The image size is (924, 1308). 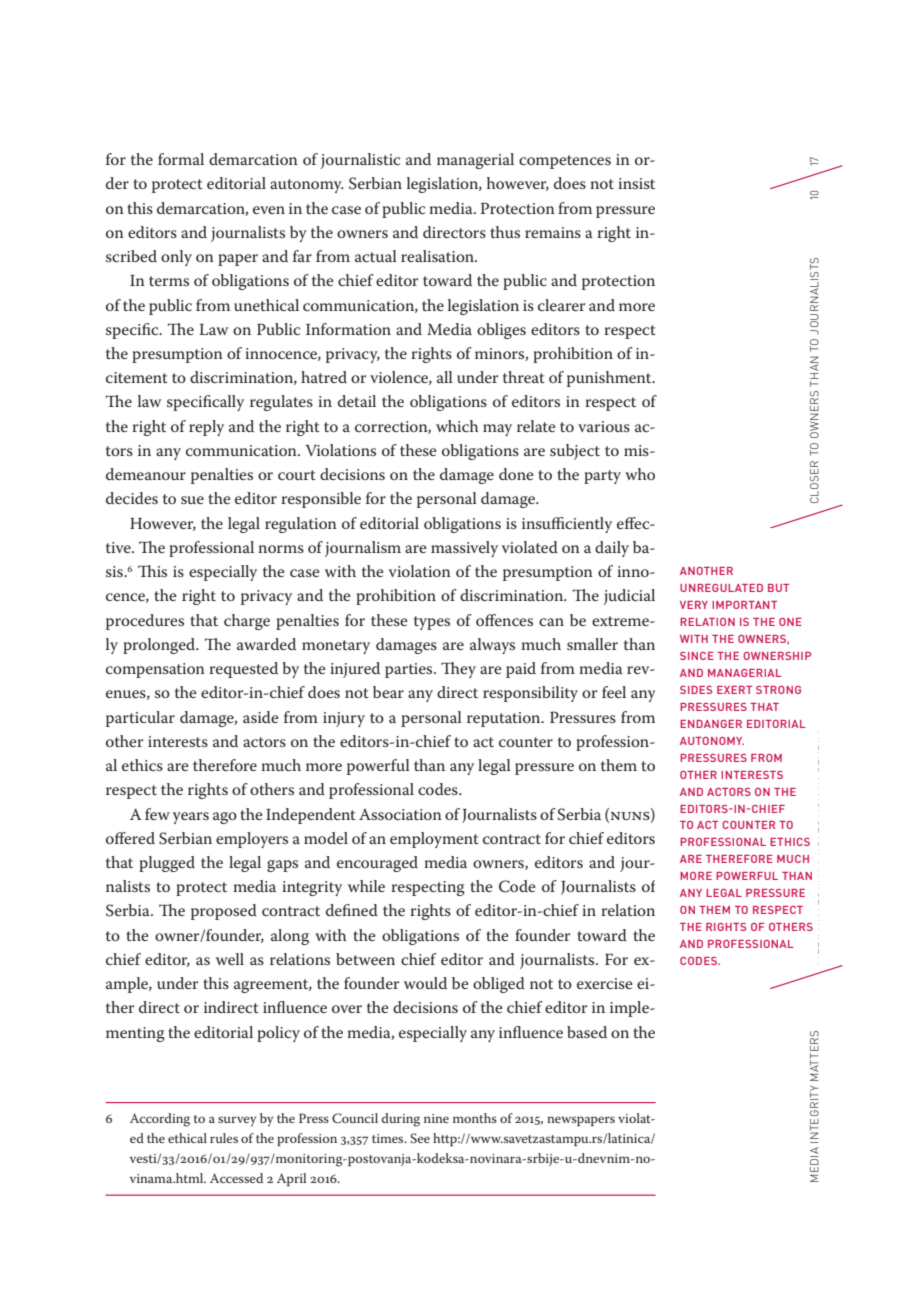 I want to click on employment, so click(x=434, y=840).
